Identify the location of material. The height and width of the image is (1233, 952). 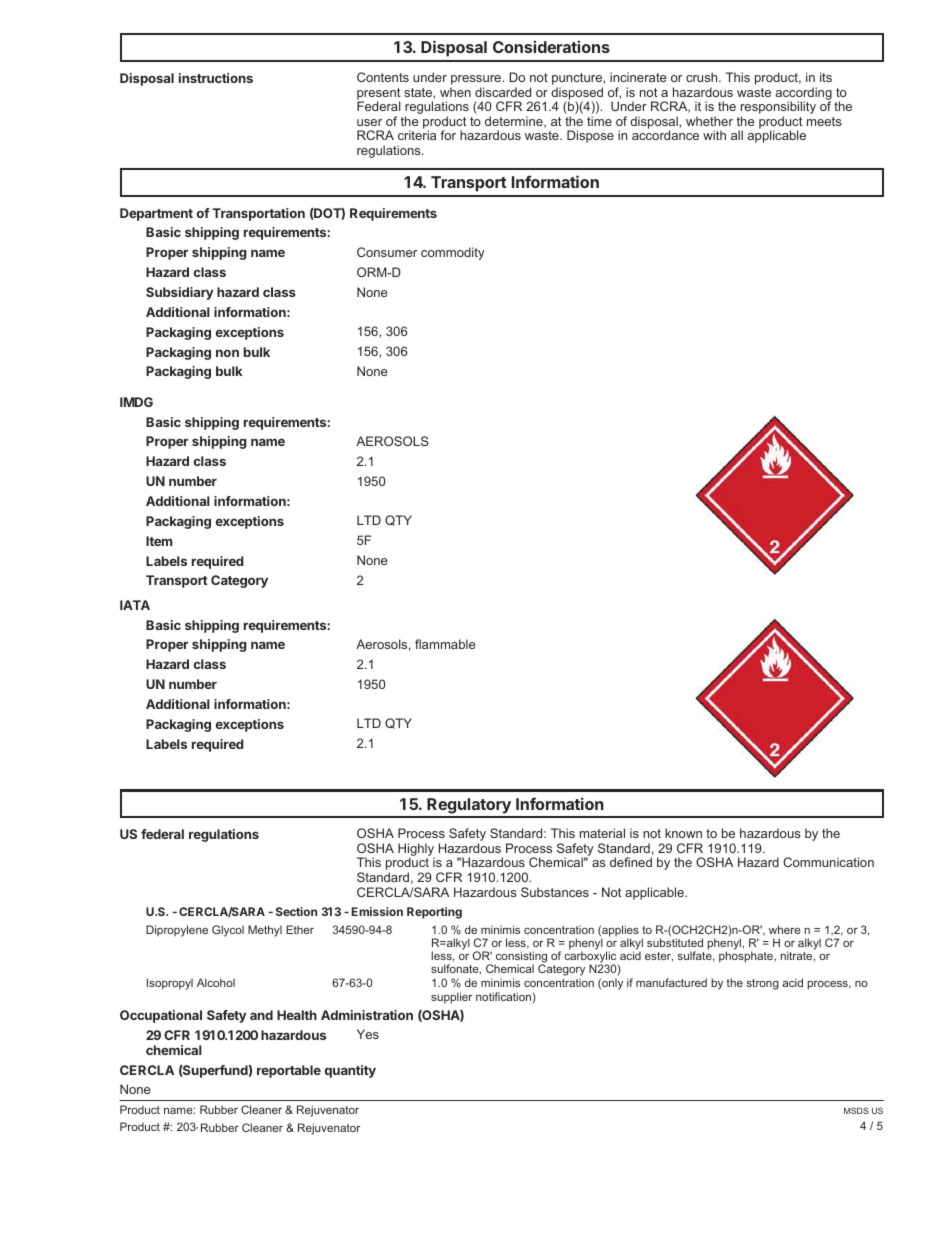
(602, 833).
